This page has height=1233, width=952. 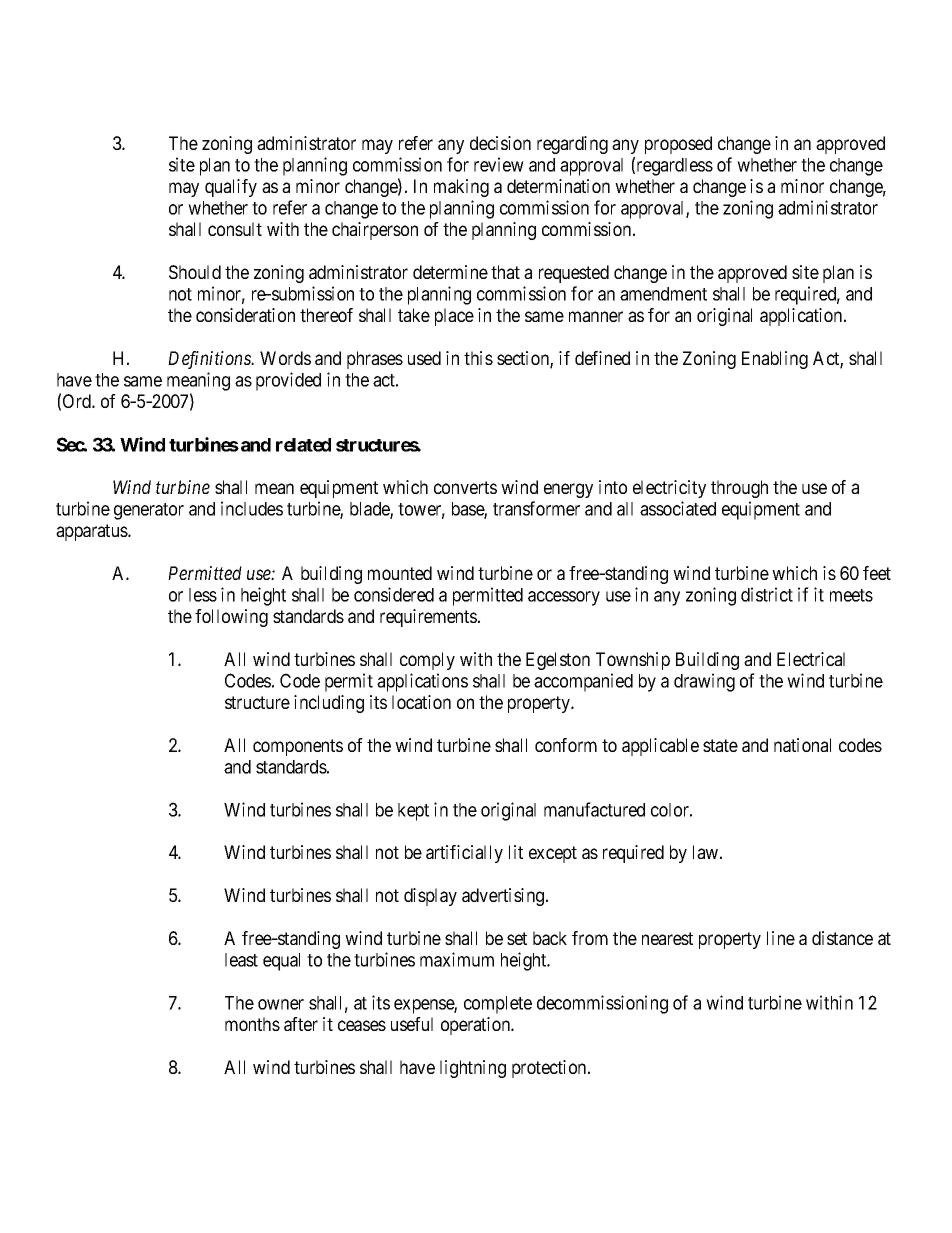 I want to click on Enabling, so click(x=775, y=360).
